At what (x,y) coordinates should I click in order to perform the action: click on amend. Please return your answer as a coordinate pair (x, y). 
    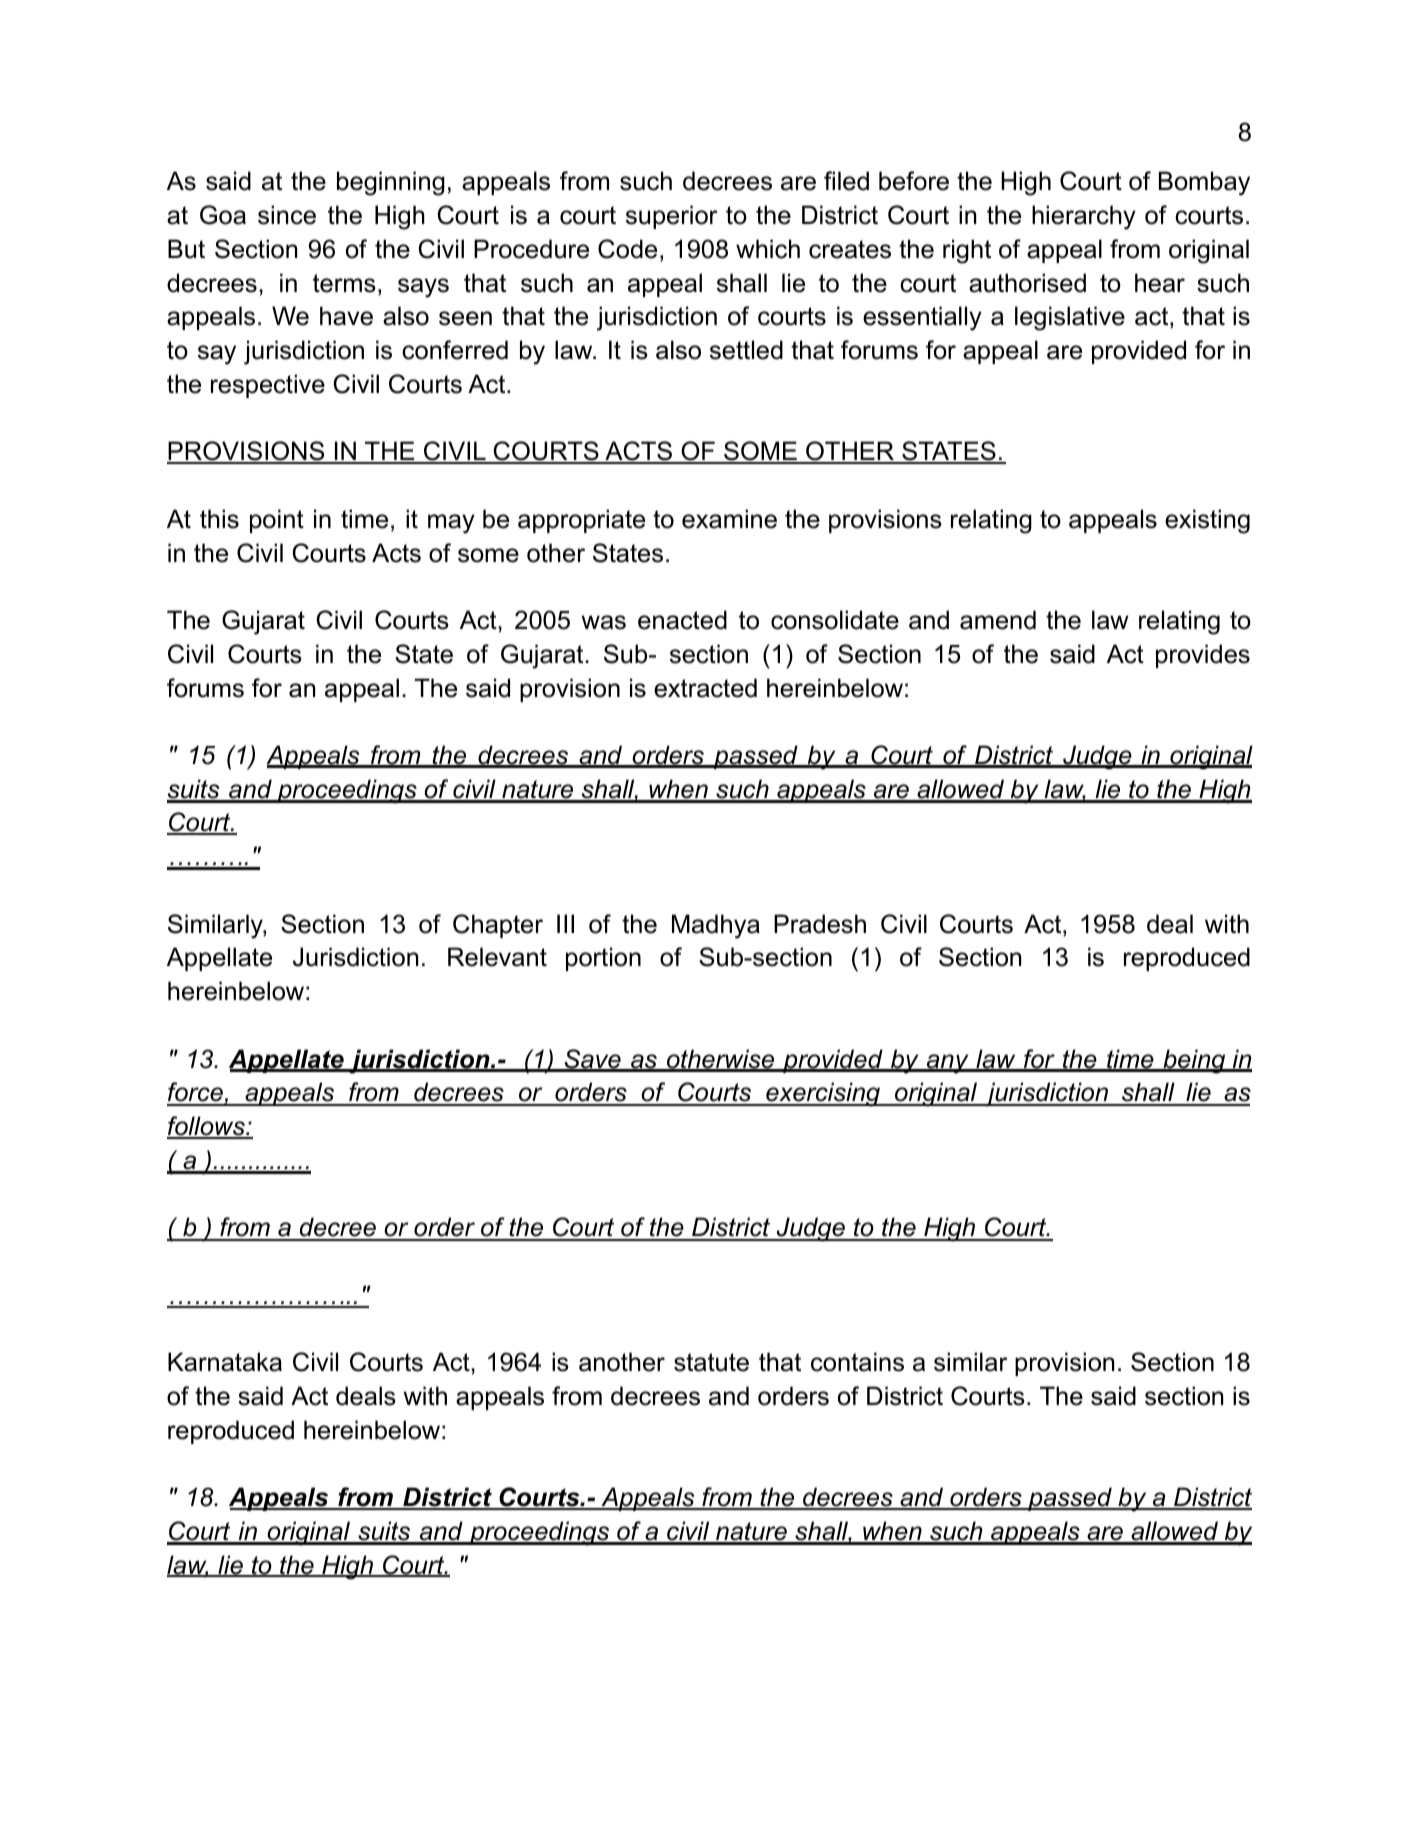
    Looking at the image, I should click on (998, 620).
